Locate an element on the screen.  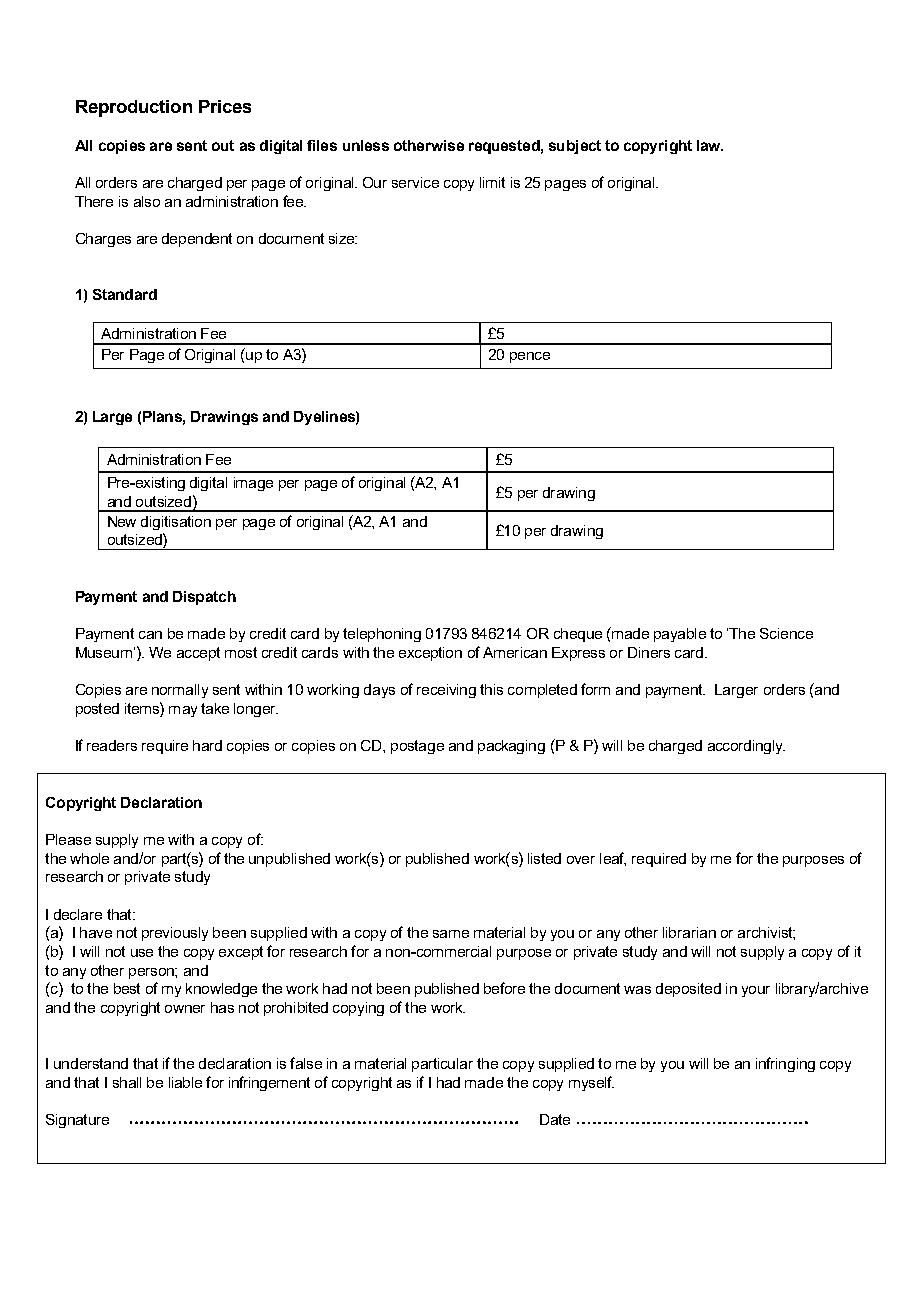
listed is located at coordinates (544, 858).
